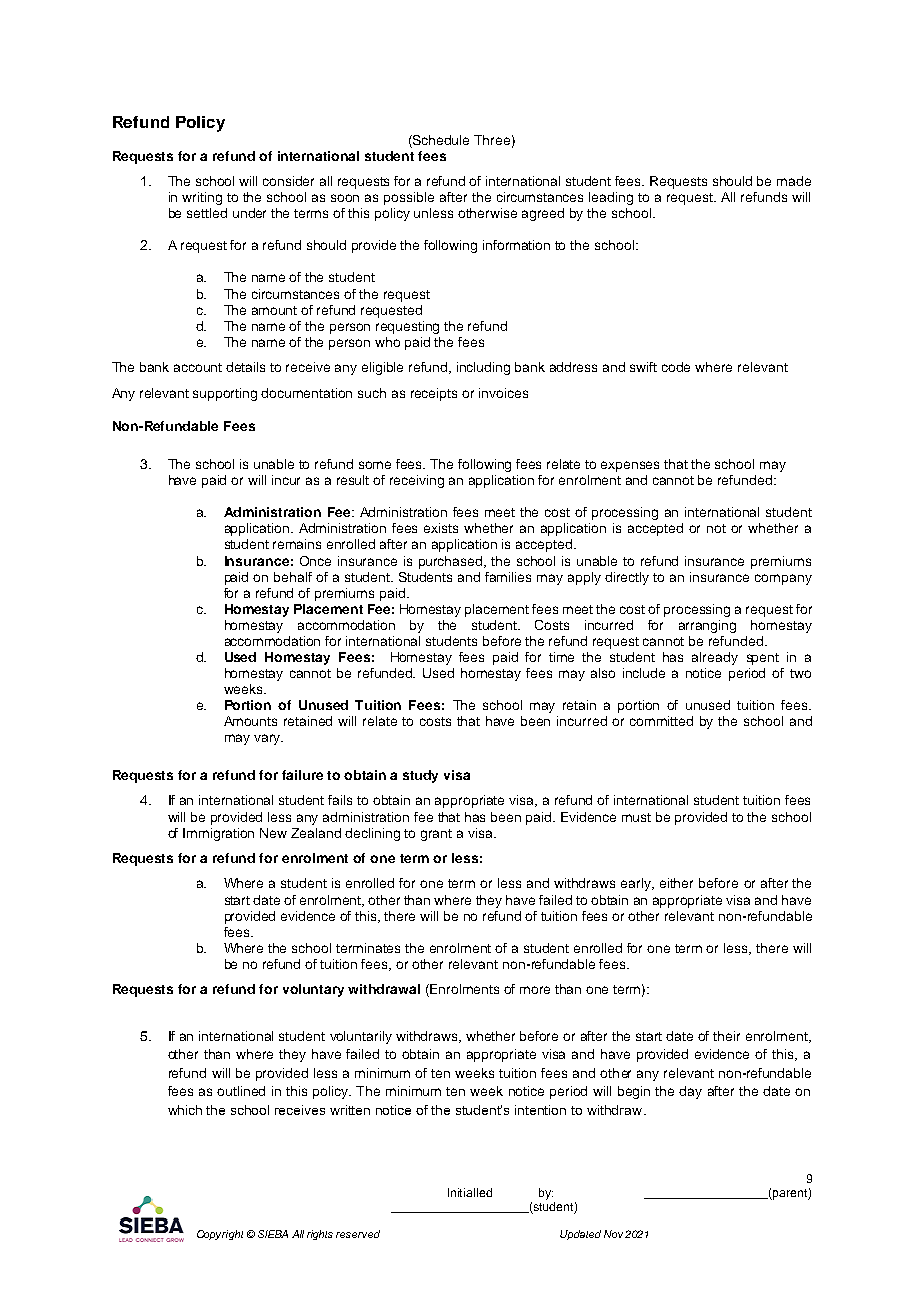 The height and width of the page is (1308, 924). What do you see at coordinates (715, 658) in the page?
I see `already` at bounding box center [715, 658].
